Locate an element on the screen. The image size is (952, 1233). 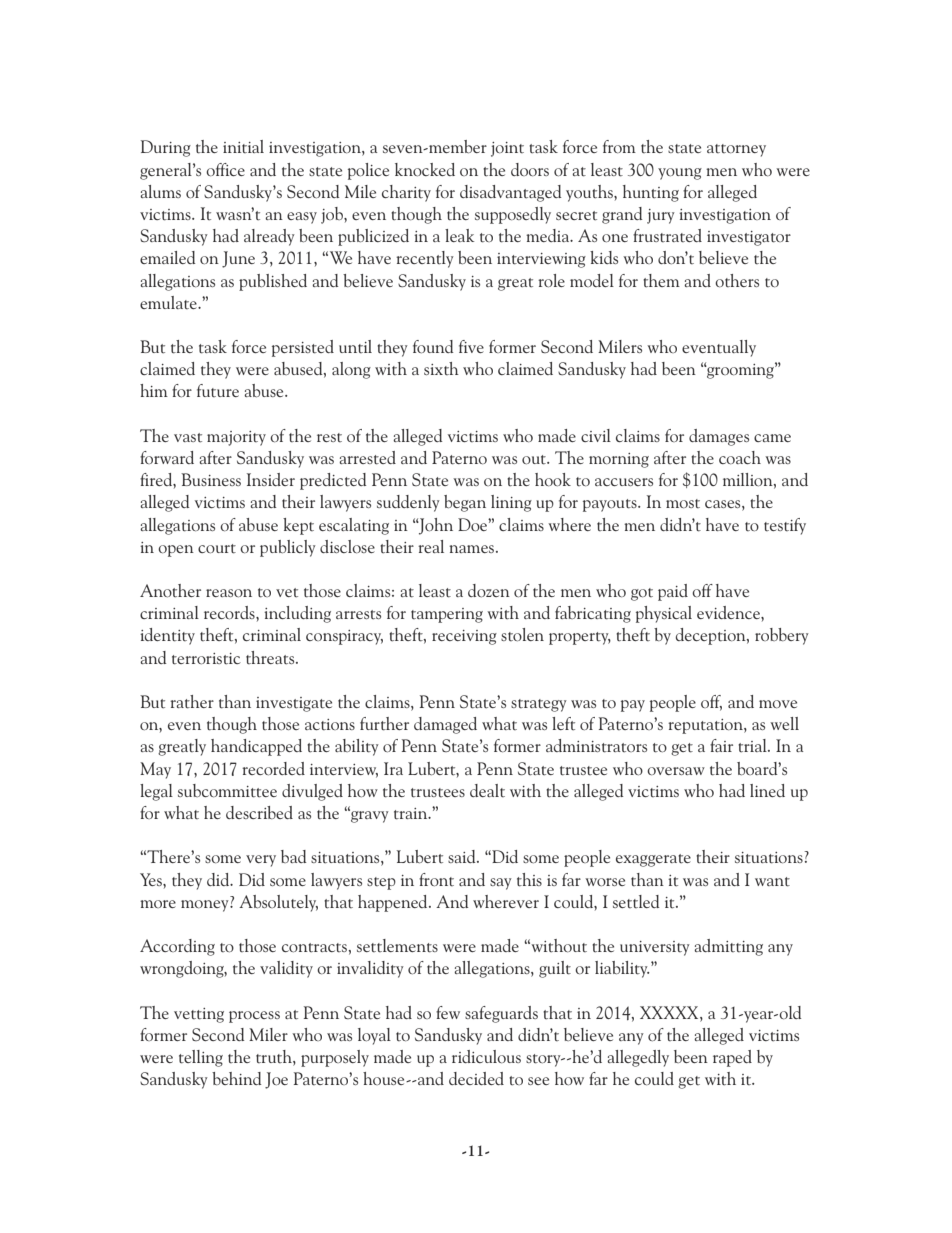
Business is located at coordinates (211, 479).
